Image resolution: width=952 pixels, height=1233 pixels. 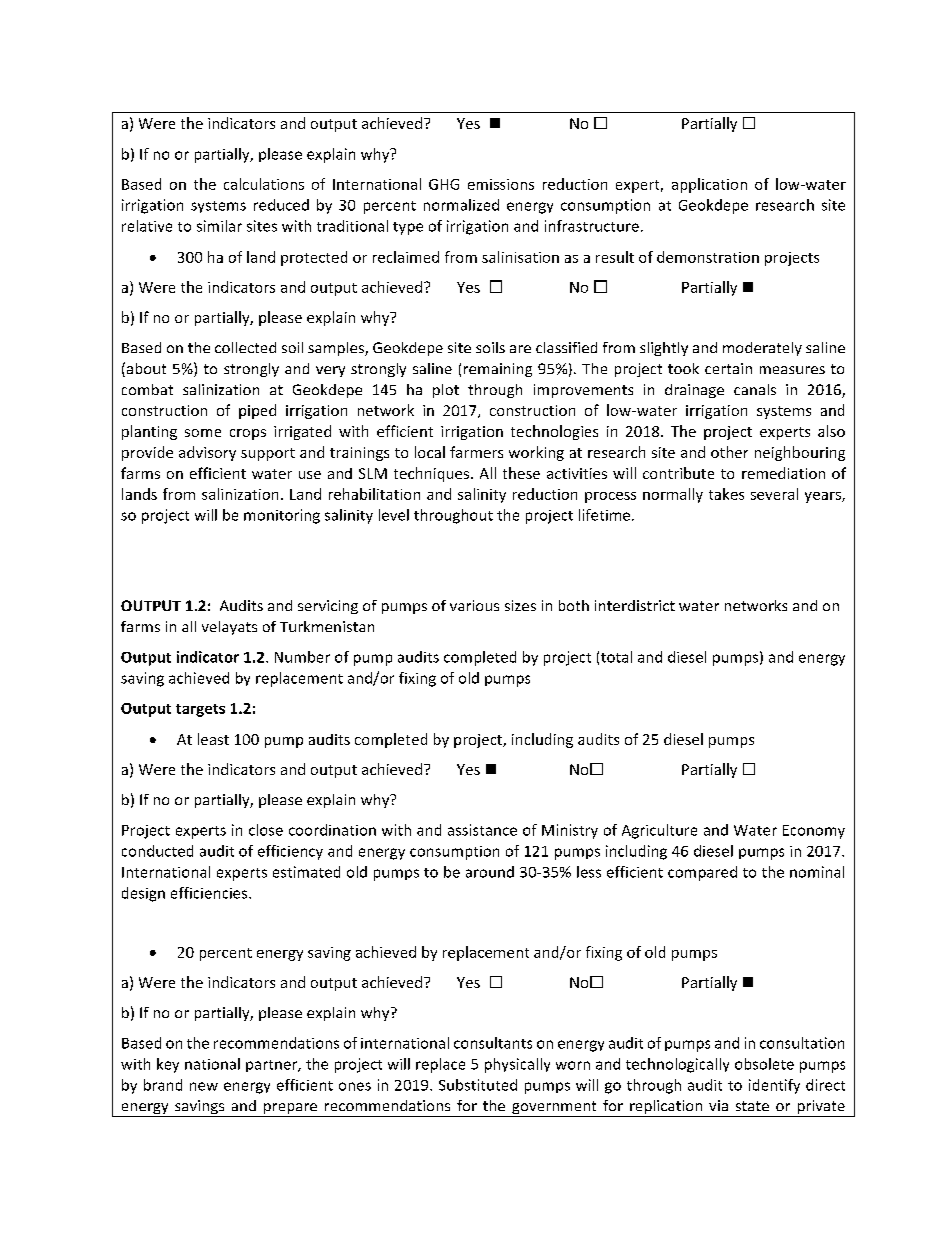 I want to click on farmers, so click(x=476, y=452).
